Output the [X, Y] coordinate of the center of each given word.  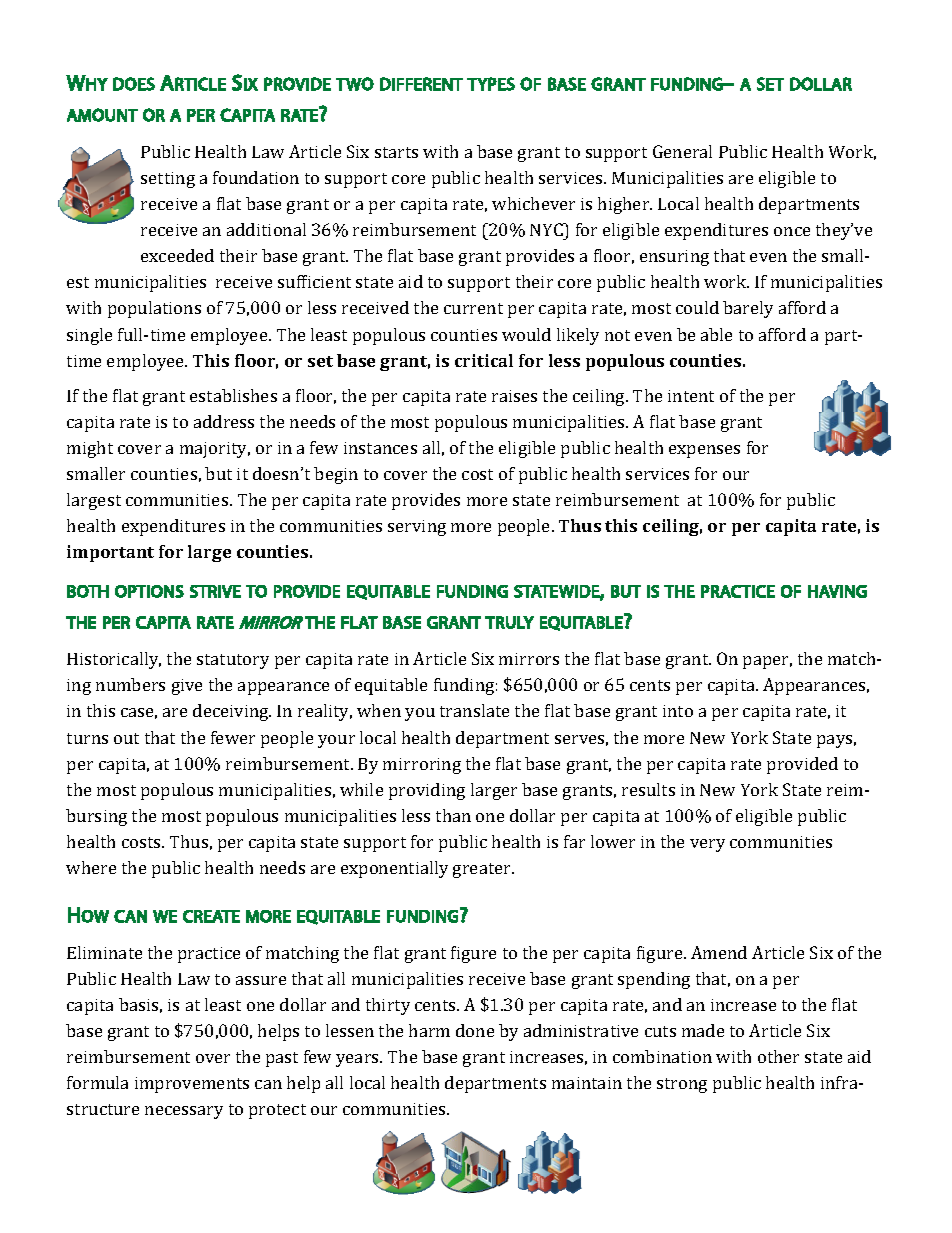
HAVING [837, 591]
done [475, 1030]
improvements [192, 1085]
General [682, 151]
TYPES [491, 84]
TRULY [509, 622]
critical [484, 360]
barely [748, 309]
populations [154, 309]
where [91, 867]
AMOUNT [102, 115]
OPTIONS [149, 591]
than [453, 815]
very [707, 845]
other [778, 1056]
